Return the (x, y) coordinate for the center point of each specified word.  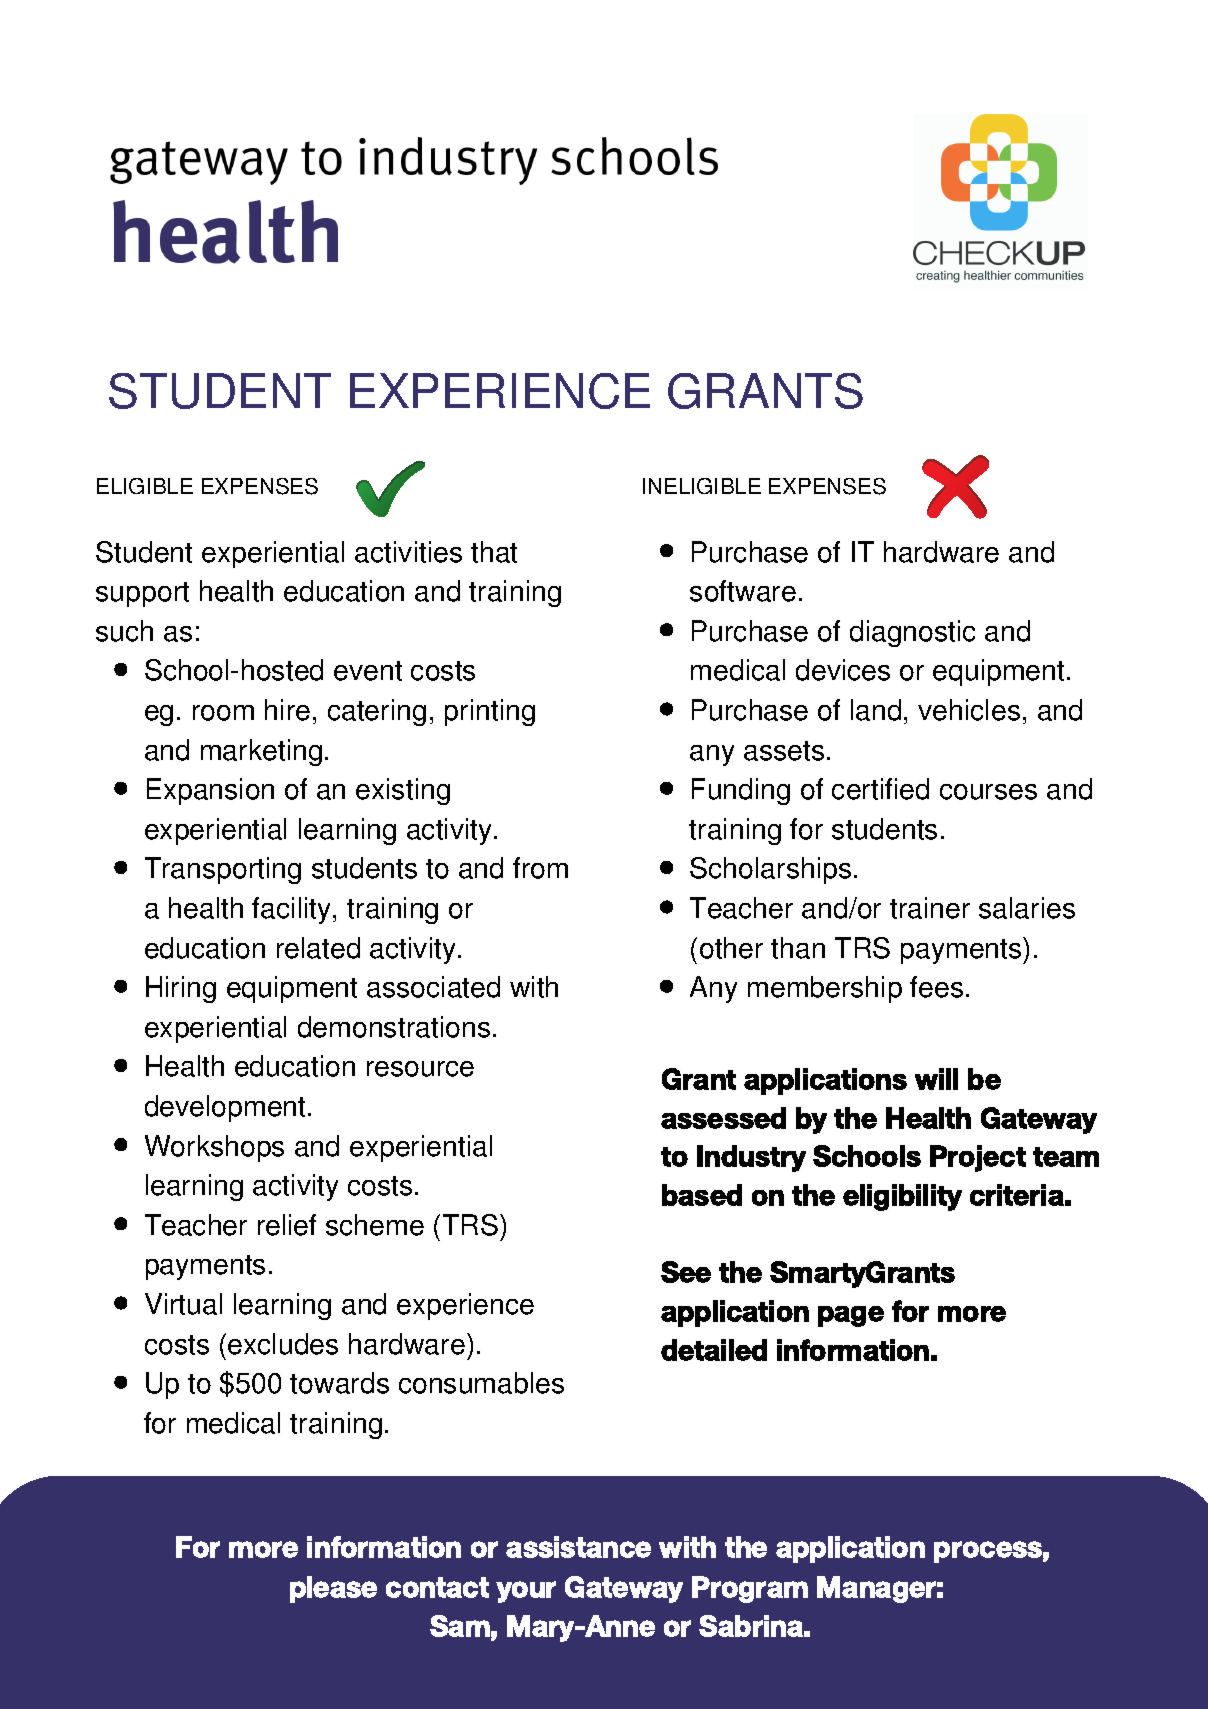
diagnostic (912, 633)
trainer (930, 908)
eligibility (902, 1197)
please (333, 1589)
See (686, 1272)
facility (293, 910)
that (494, 552)
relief (287, 1225)
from (540, 868)
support (142, 594)
